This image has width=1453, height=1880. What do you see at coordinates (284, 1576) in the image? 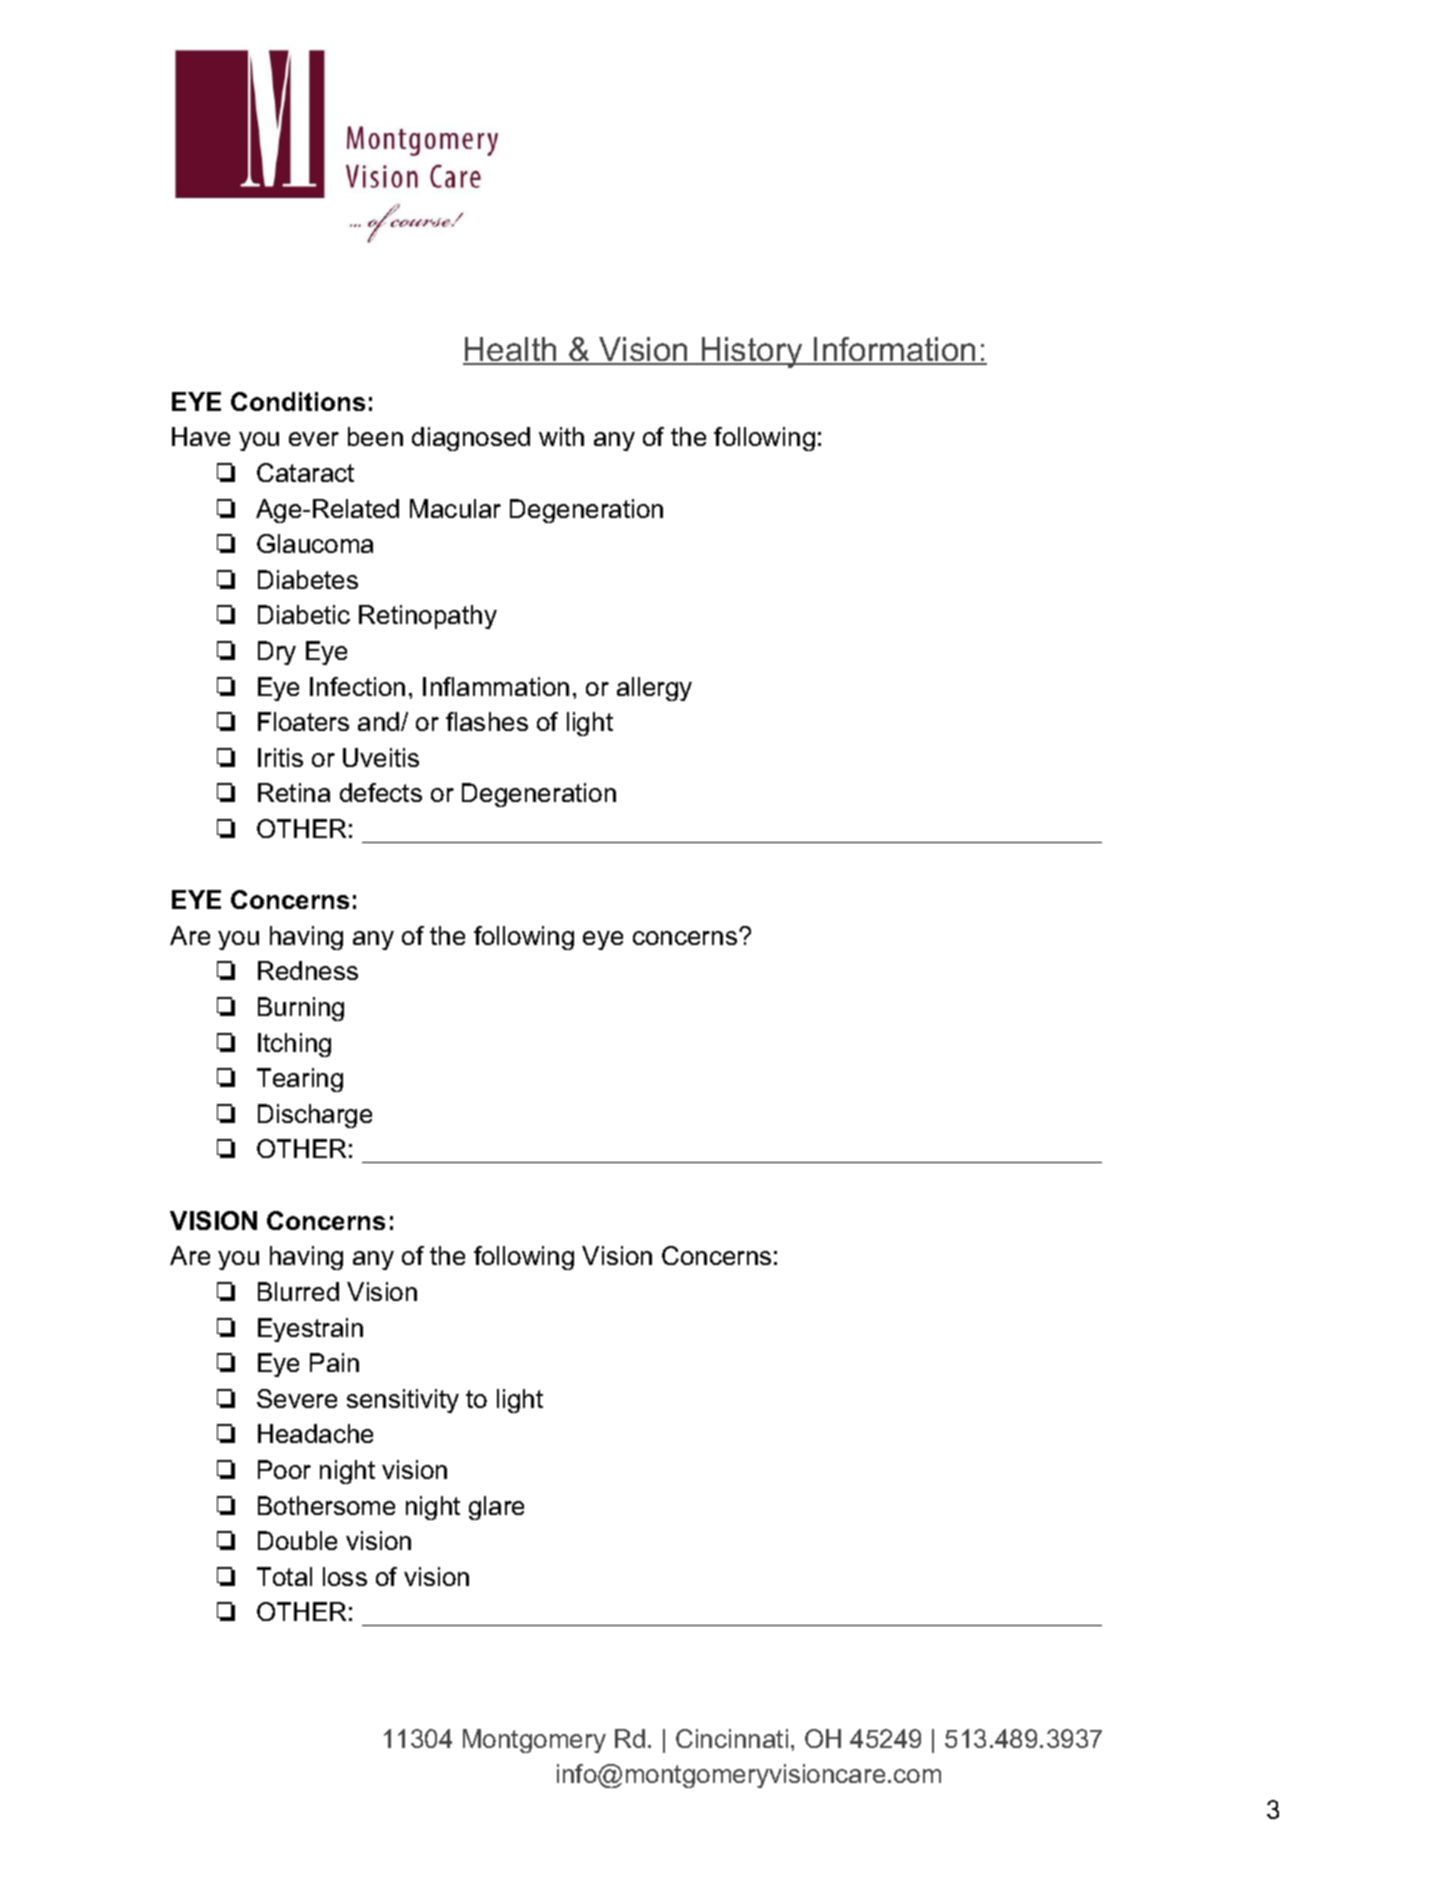
I see `Total` at bounding box center [284, 1576].
